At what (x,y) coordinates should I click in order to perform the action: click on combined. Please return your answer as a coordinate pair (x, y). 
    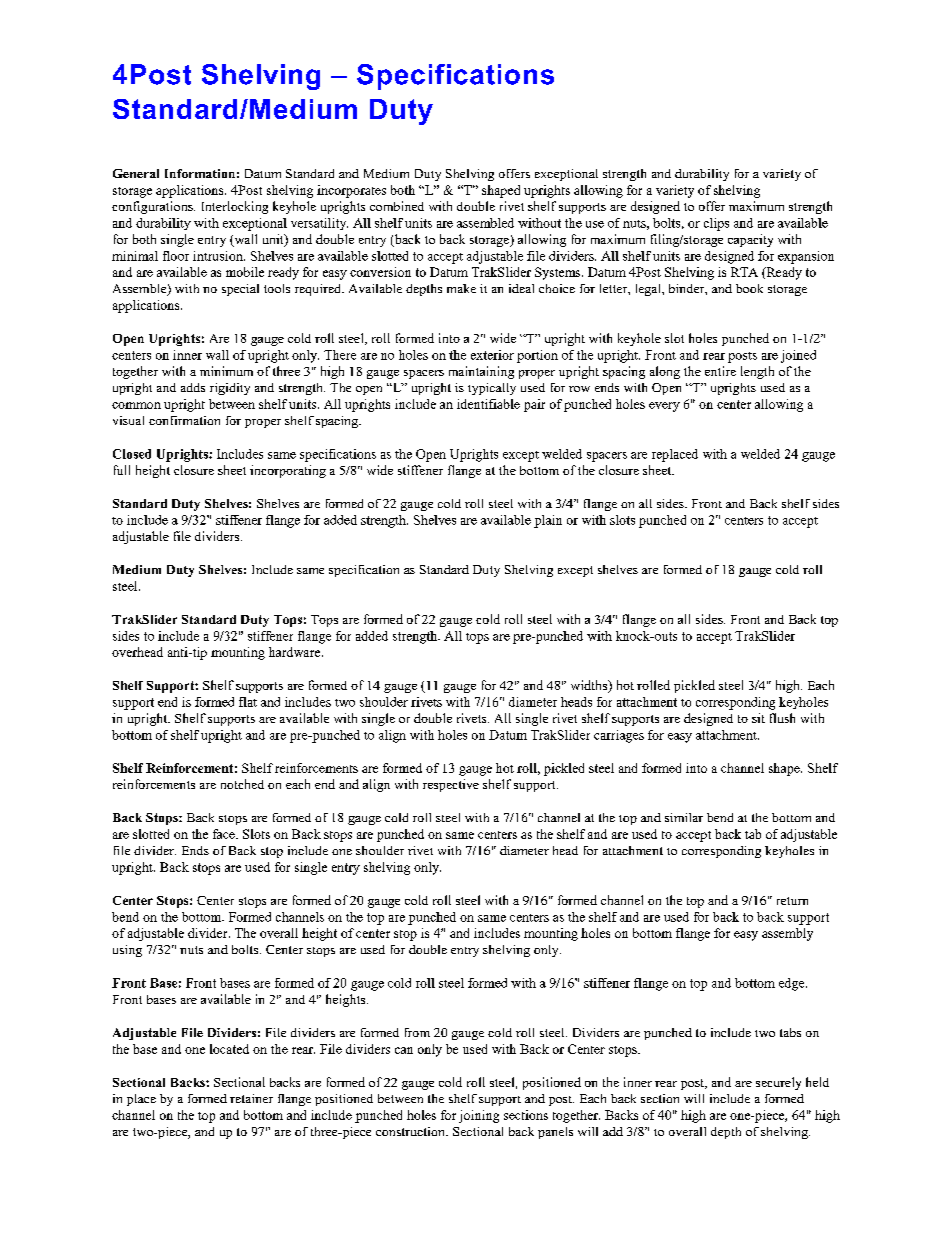
    Looking at the image, I should click on (397, 206).
